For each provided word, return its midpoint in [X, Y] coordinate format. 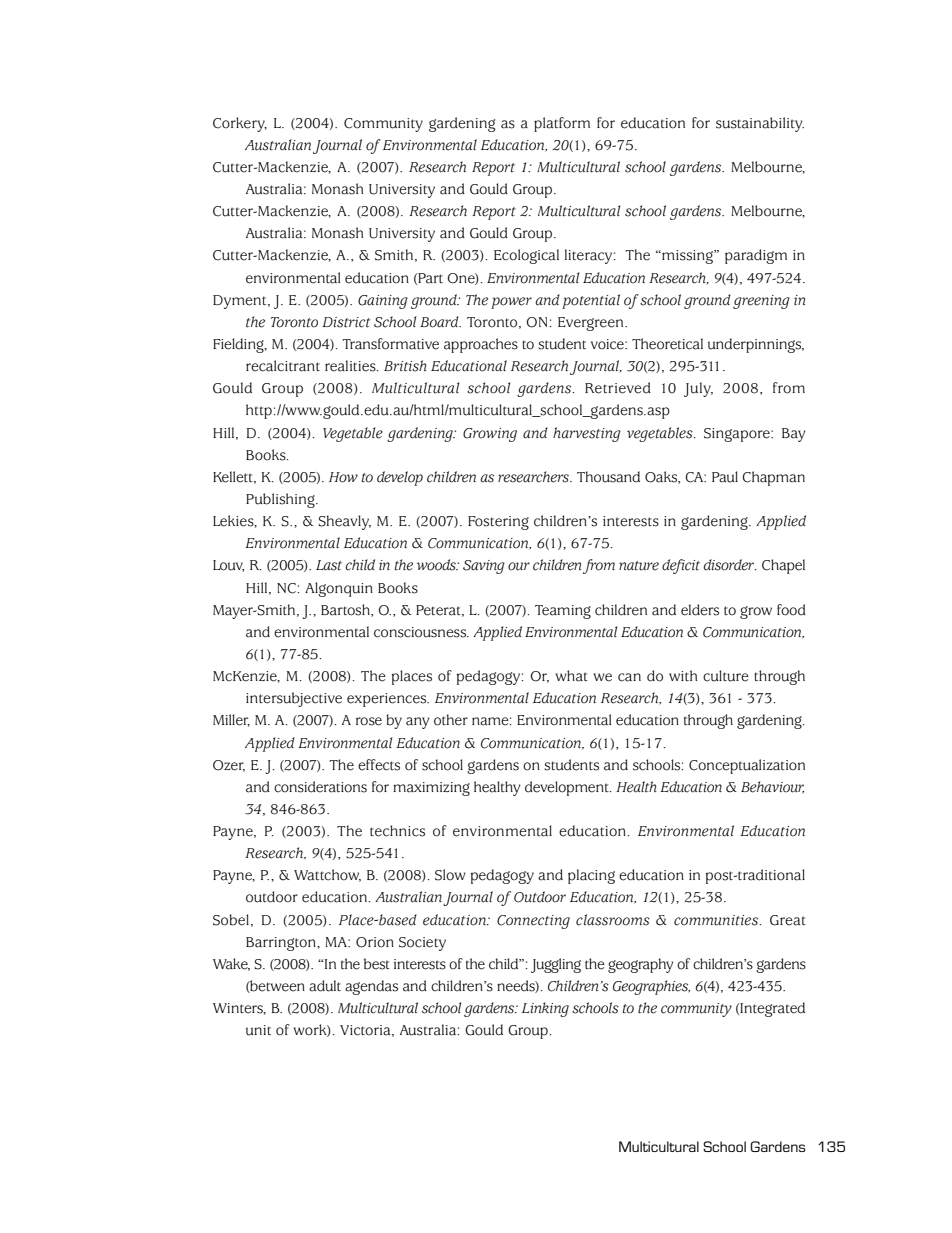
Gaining [383, 302]
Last [329, 565]
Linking [545, 1009]
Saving [484, 567]
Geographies [651, 987]
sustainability [760, 124]
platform [562, 124]
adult [325, 986]
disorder [730, 565]
